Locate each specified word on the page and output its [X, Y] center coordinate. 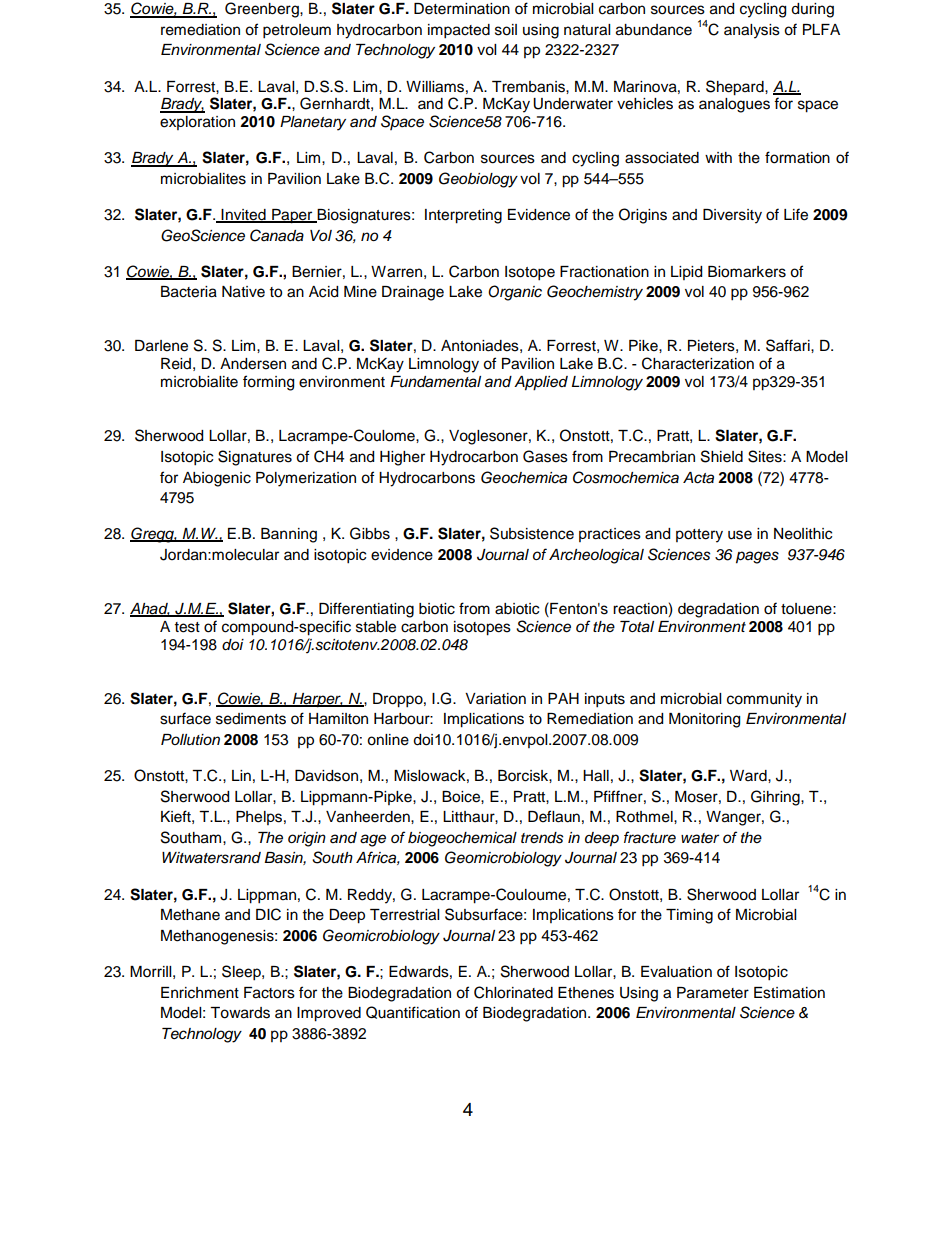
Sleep [242, 973]
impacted [459, 31]
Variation [495, 699]
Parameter [713, 993]
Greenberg [263, 10]
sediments [251, 719]
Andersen [253, 364]
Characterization [698, 363]
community [764, 700]
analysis [752, 31]
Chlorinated [513, 992]
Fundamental [435, 382]
